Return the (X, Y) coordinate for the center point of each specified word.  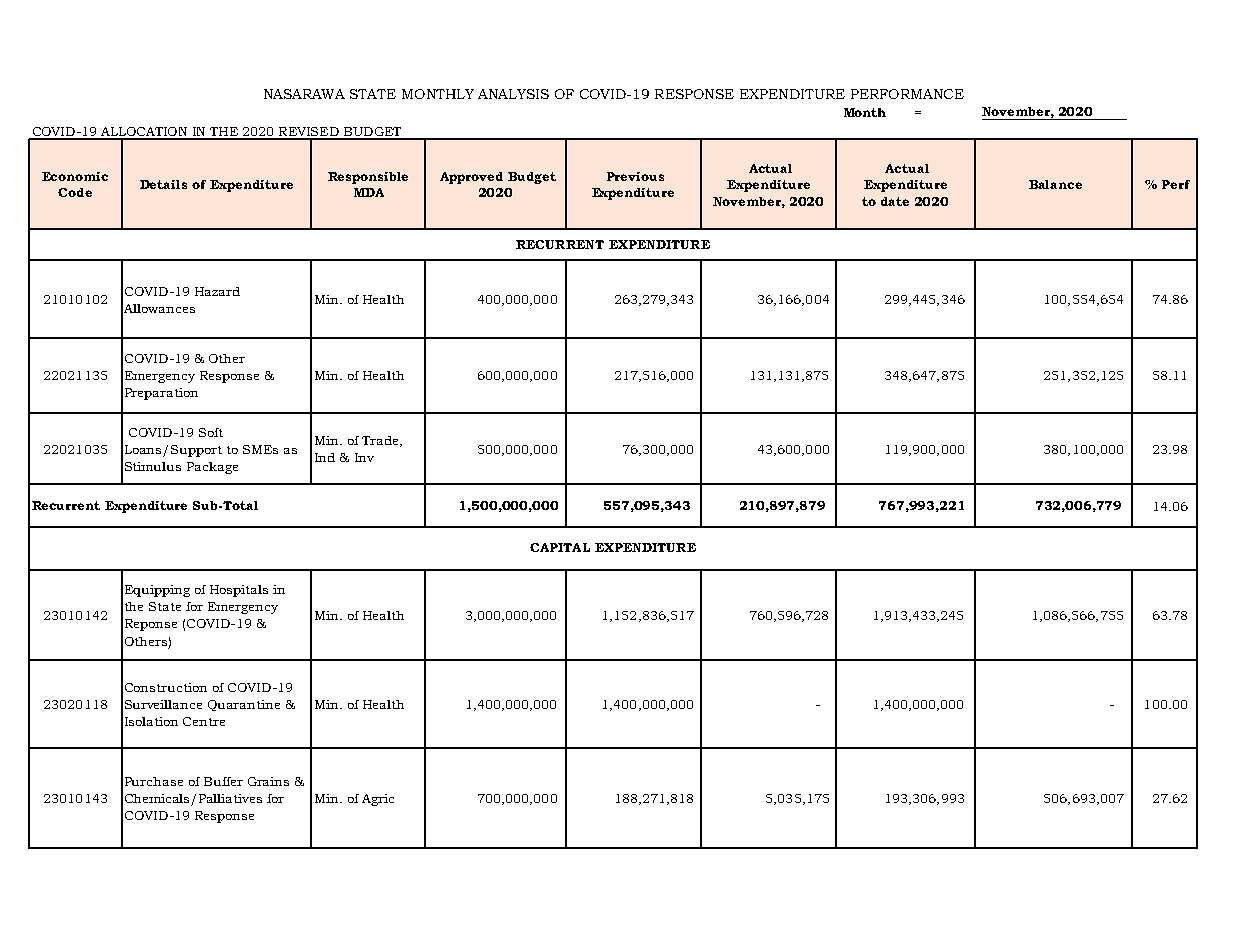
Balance (1055, 184)
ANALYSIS (513, 94)
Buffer (223, 781)
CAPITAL (560, 547)
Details (163, 184)
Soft (211, 432)
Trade (381, 441)
